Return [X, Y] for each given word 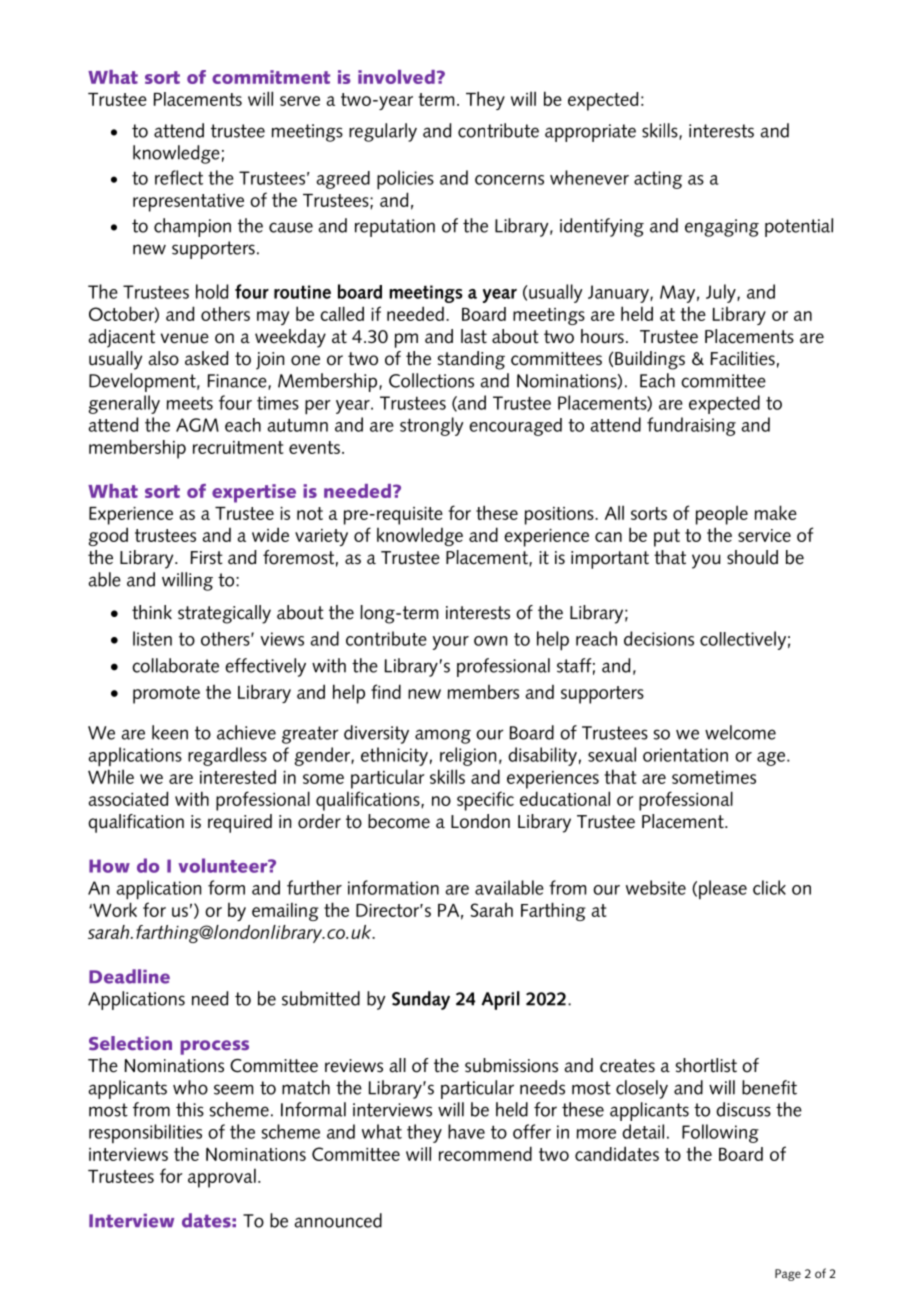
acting [658, 180]
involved [396, 77]
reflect [179, 177]
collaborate [175, 665]
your [451, 643]
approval [222, 1178]
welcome [740, 732]
